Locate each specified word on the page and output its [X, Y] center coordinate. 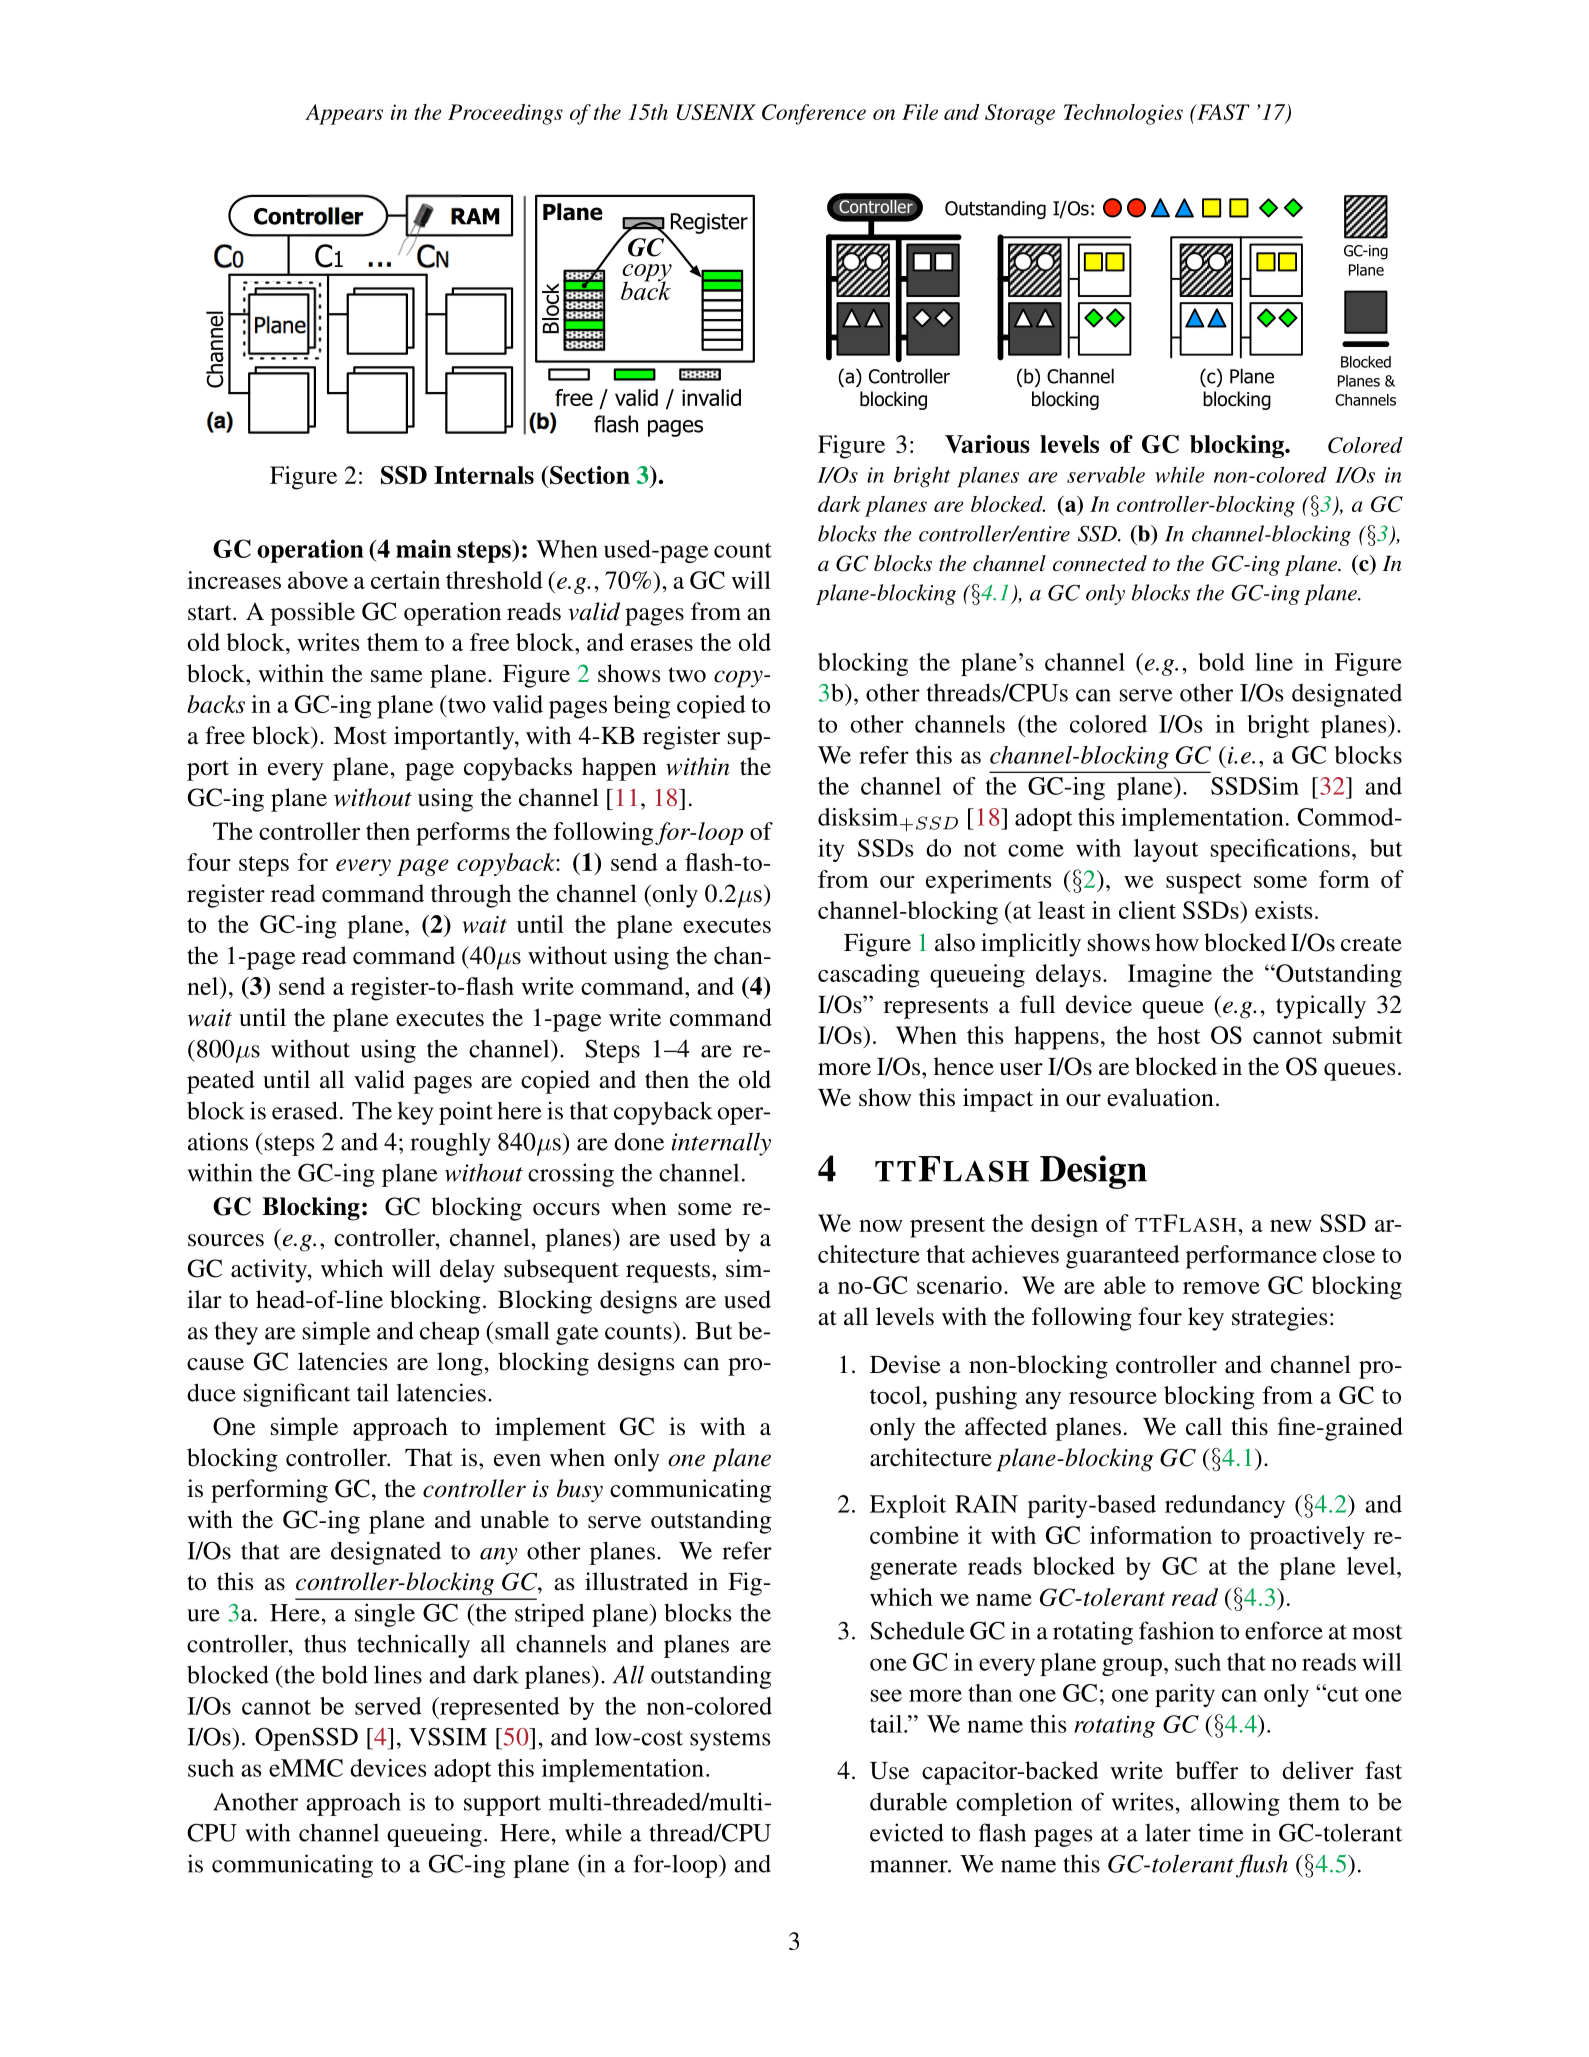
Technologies [1123, 114]
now [881, 1226]
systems [730, 1741]
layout [1166, 850]
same [396, 676]
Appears [344, 114]
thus [325, 1643]
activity [270, 1271]
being [641, 707]
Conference [814, 114]
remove [1221, 1288]
